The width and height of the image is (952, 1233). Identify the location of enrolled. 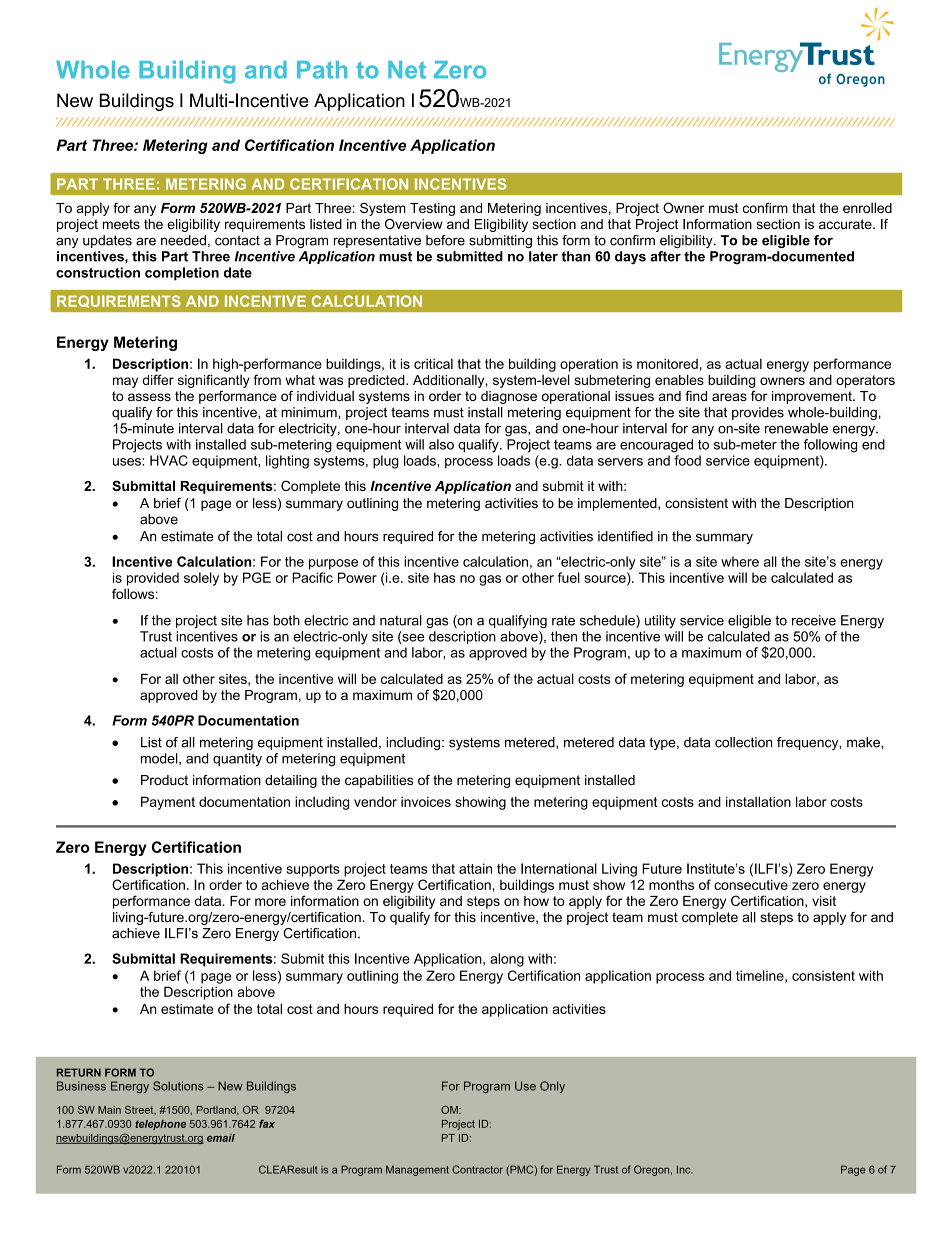
(867, 207).
